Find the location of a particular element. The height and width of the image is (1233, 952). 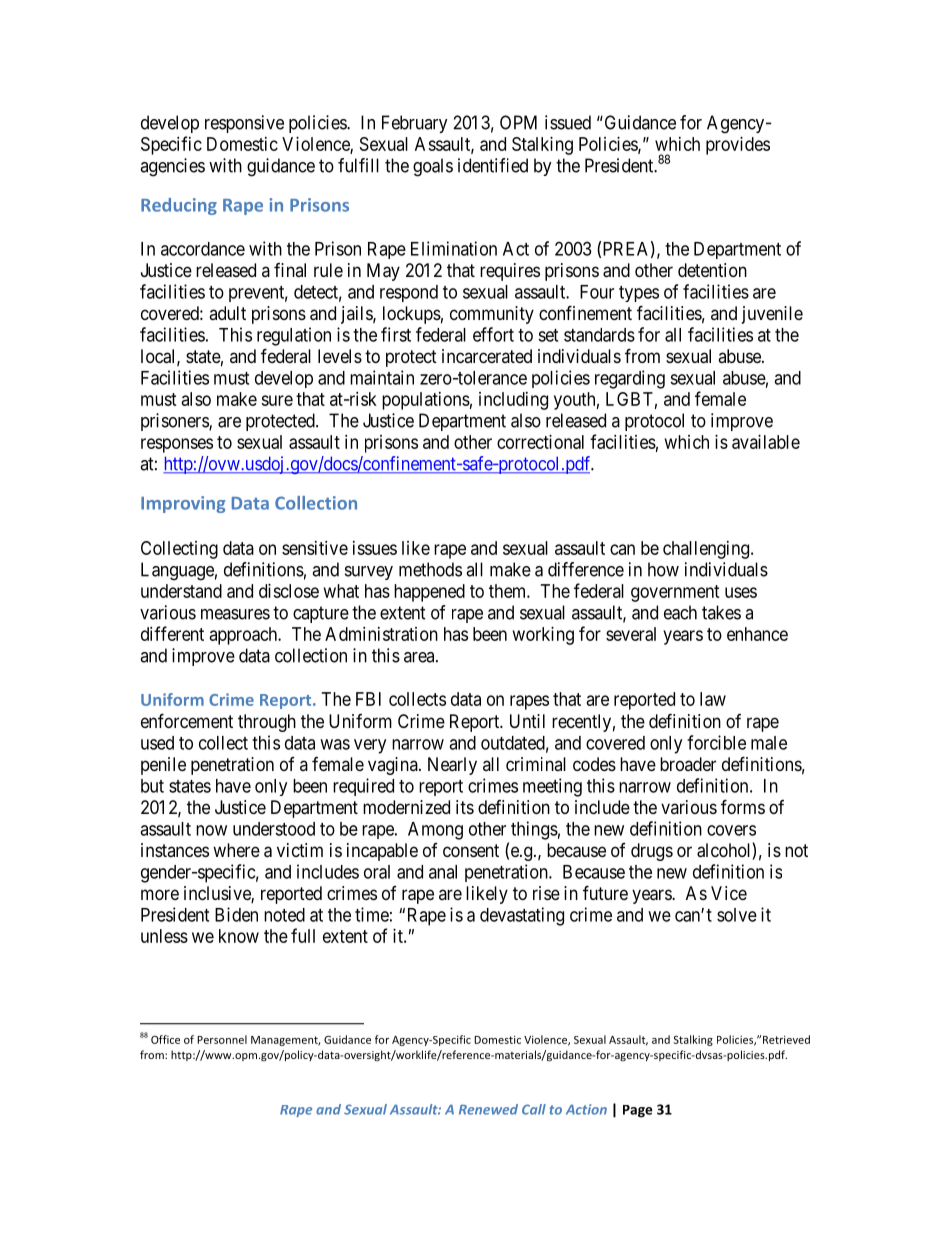

approach is located at coordinates (245, 636).
